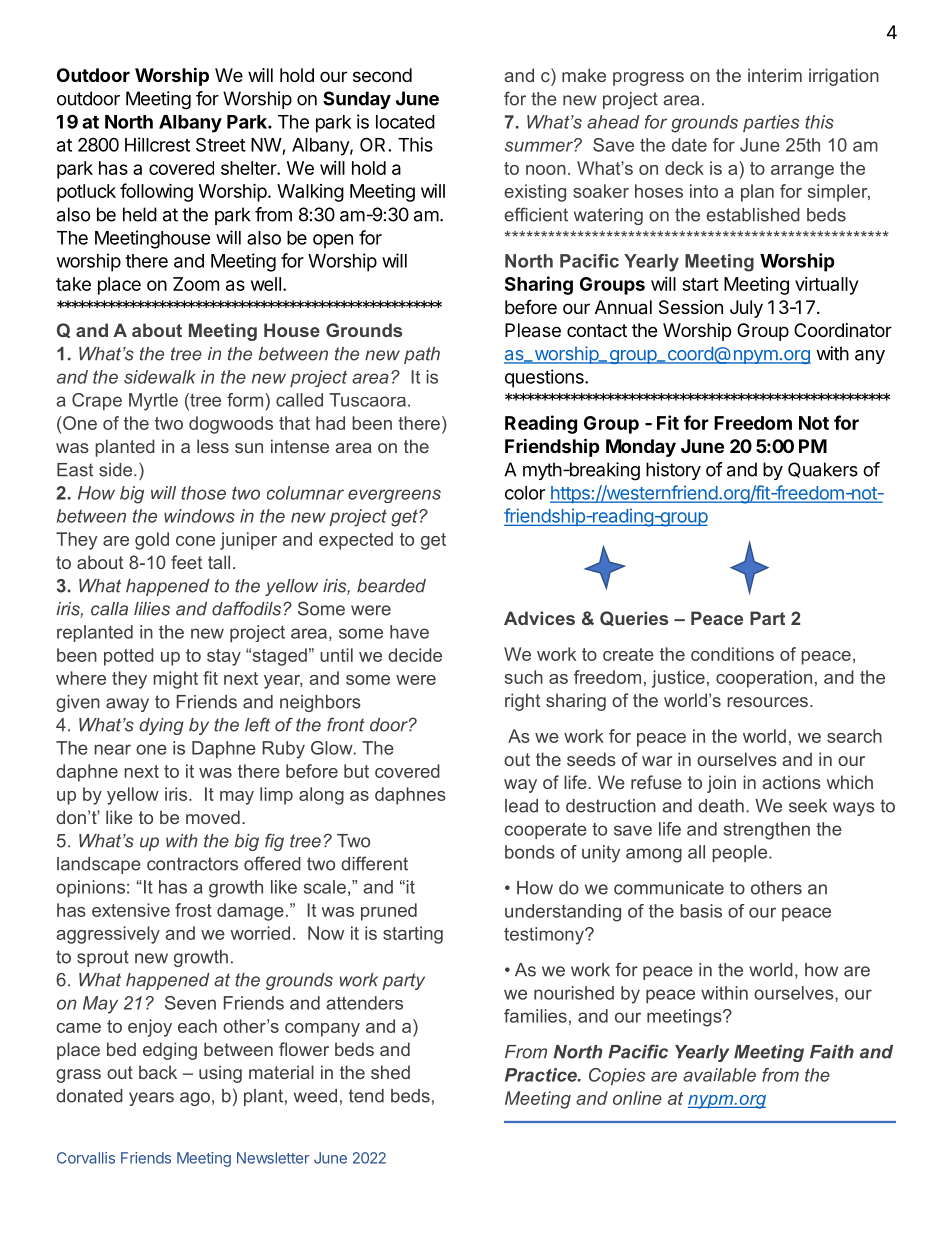 The image size is (952, 1233). What do you see at coordinates (199, 516) in the screenshot?
I see `windows` at bounding box center [199, 516].
